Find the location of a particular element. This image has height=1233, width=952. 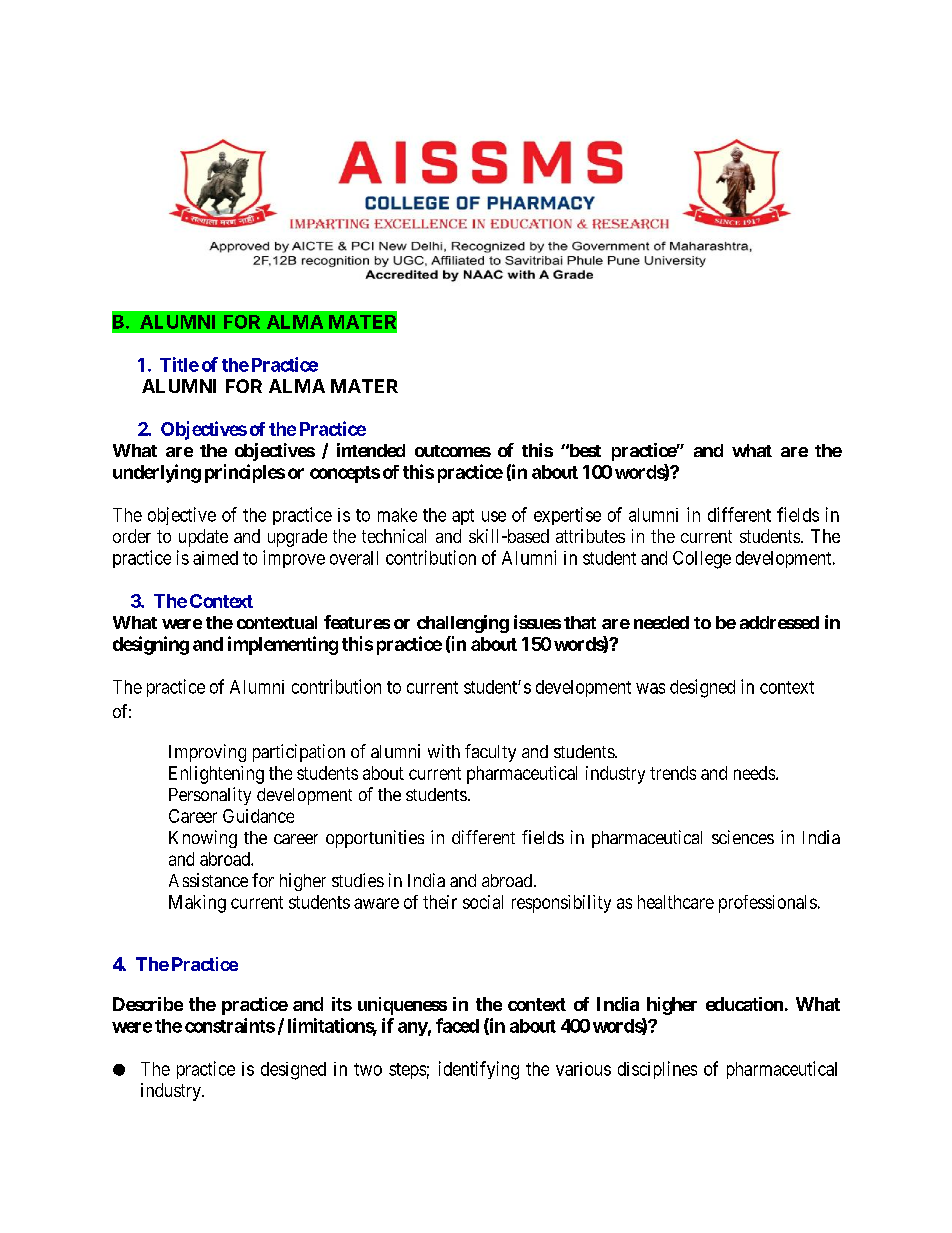

Assistance is located at coordinates (208, 880).
